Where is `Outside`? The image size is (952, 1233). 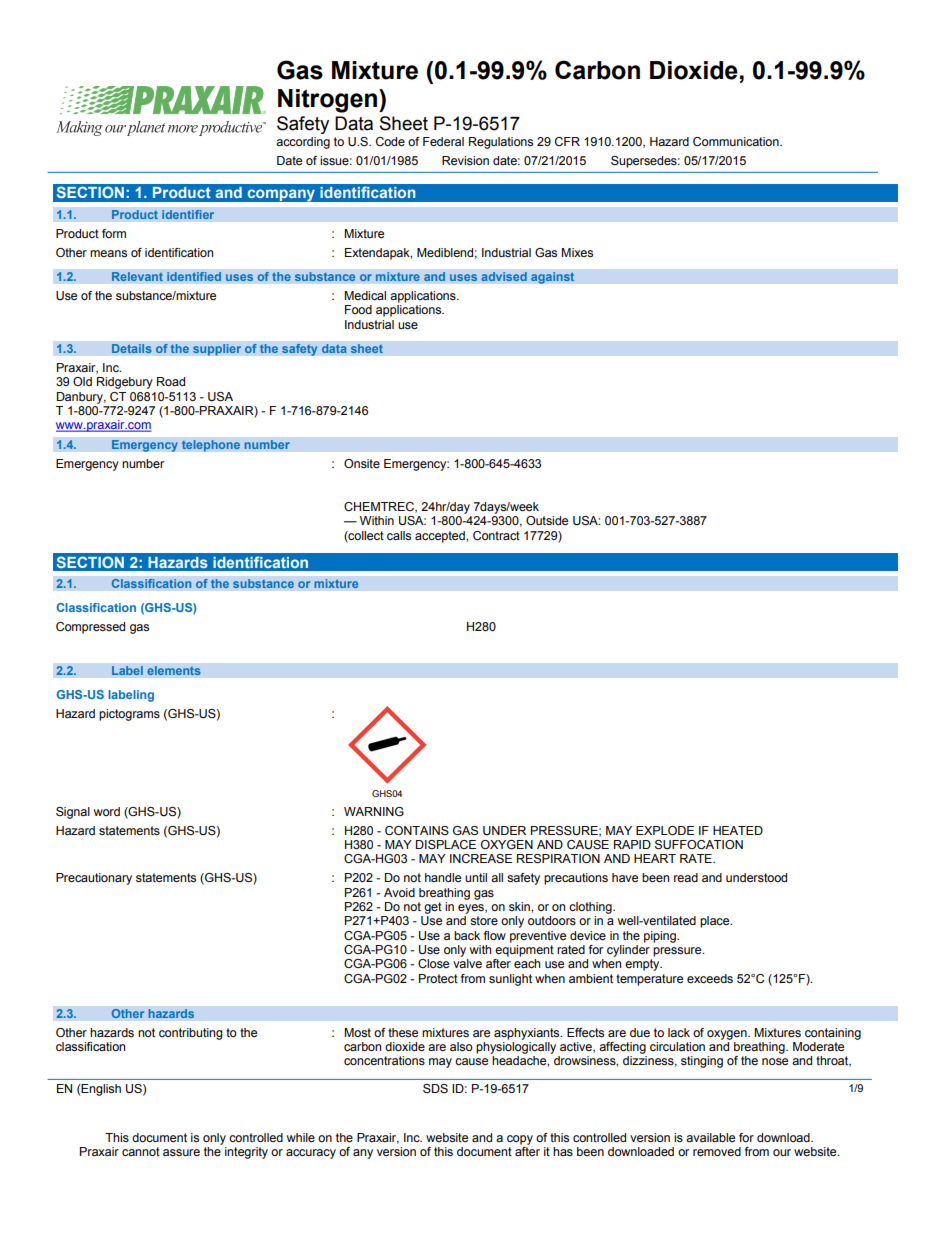 Outside is located at coordinates (547, 520).
